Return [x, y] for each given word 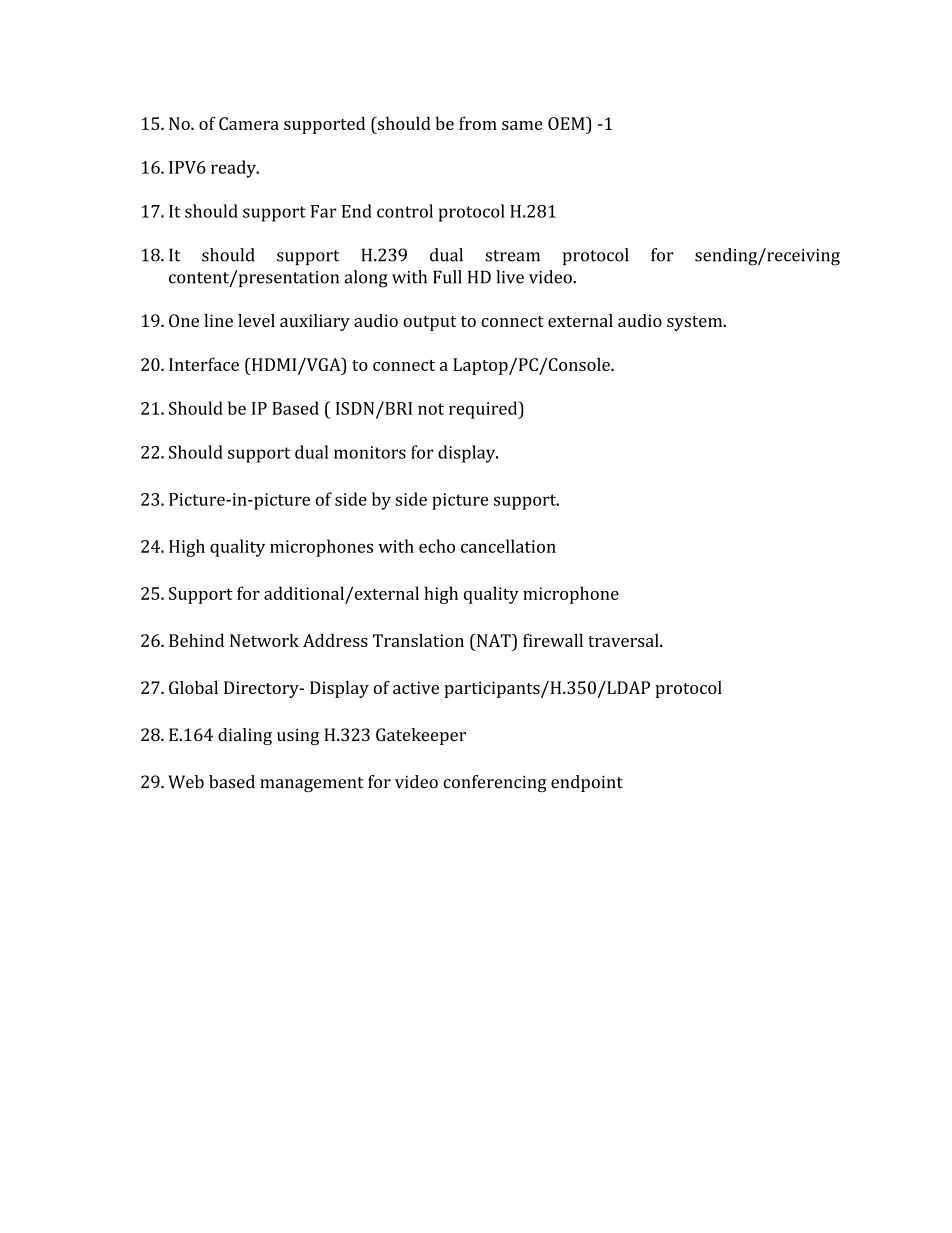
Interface [204, 364]
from [478, 123]
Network [264, 640]
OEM [567, 123]
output [429, 323]
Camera [249, 123]
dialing [245, 736]
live [510, 277]
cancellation [508, 546]
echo [437, 546]
